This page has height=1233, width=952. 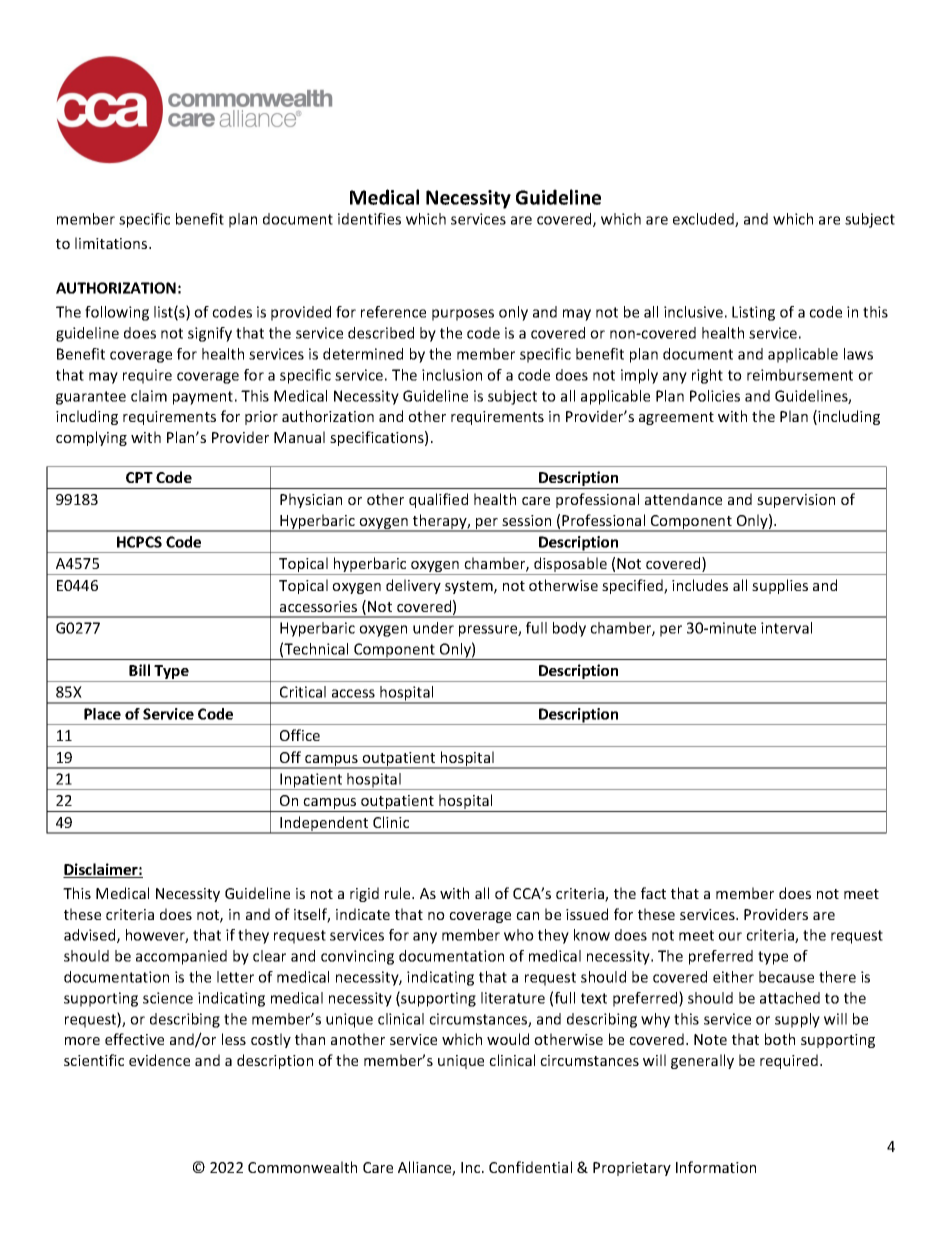 I want to click on session, so click(x=526, y=520).
